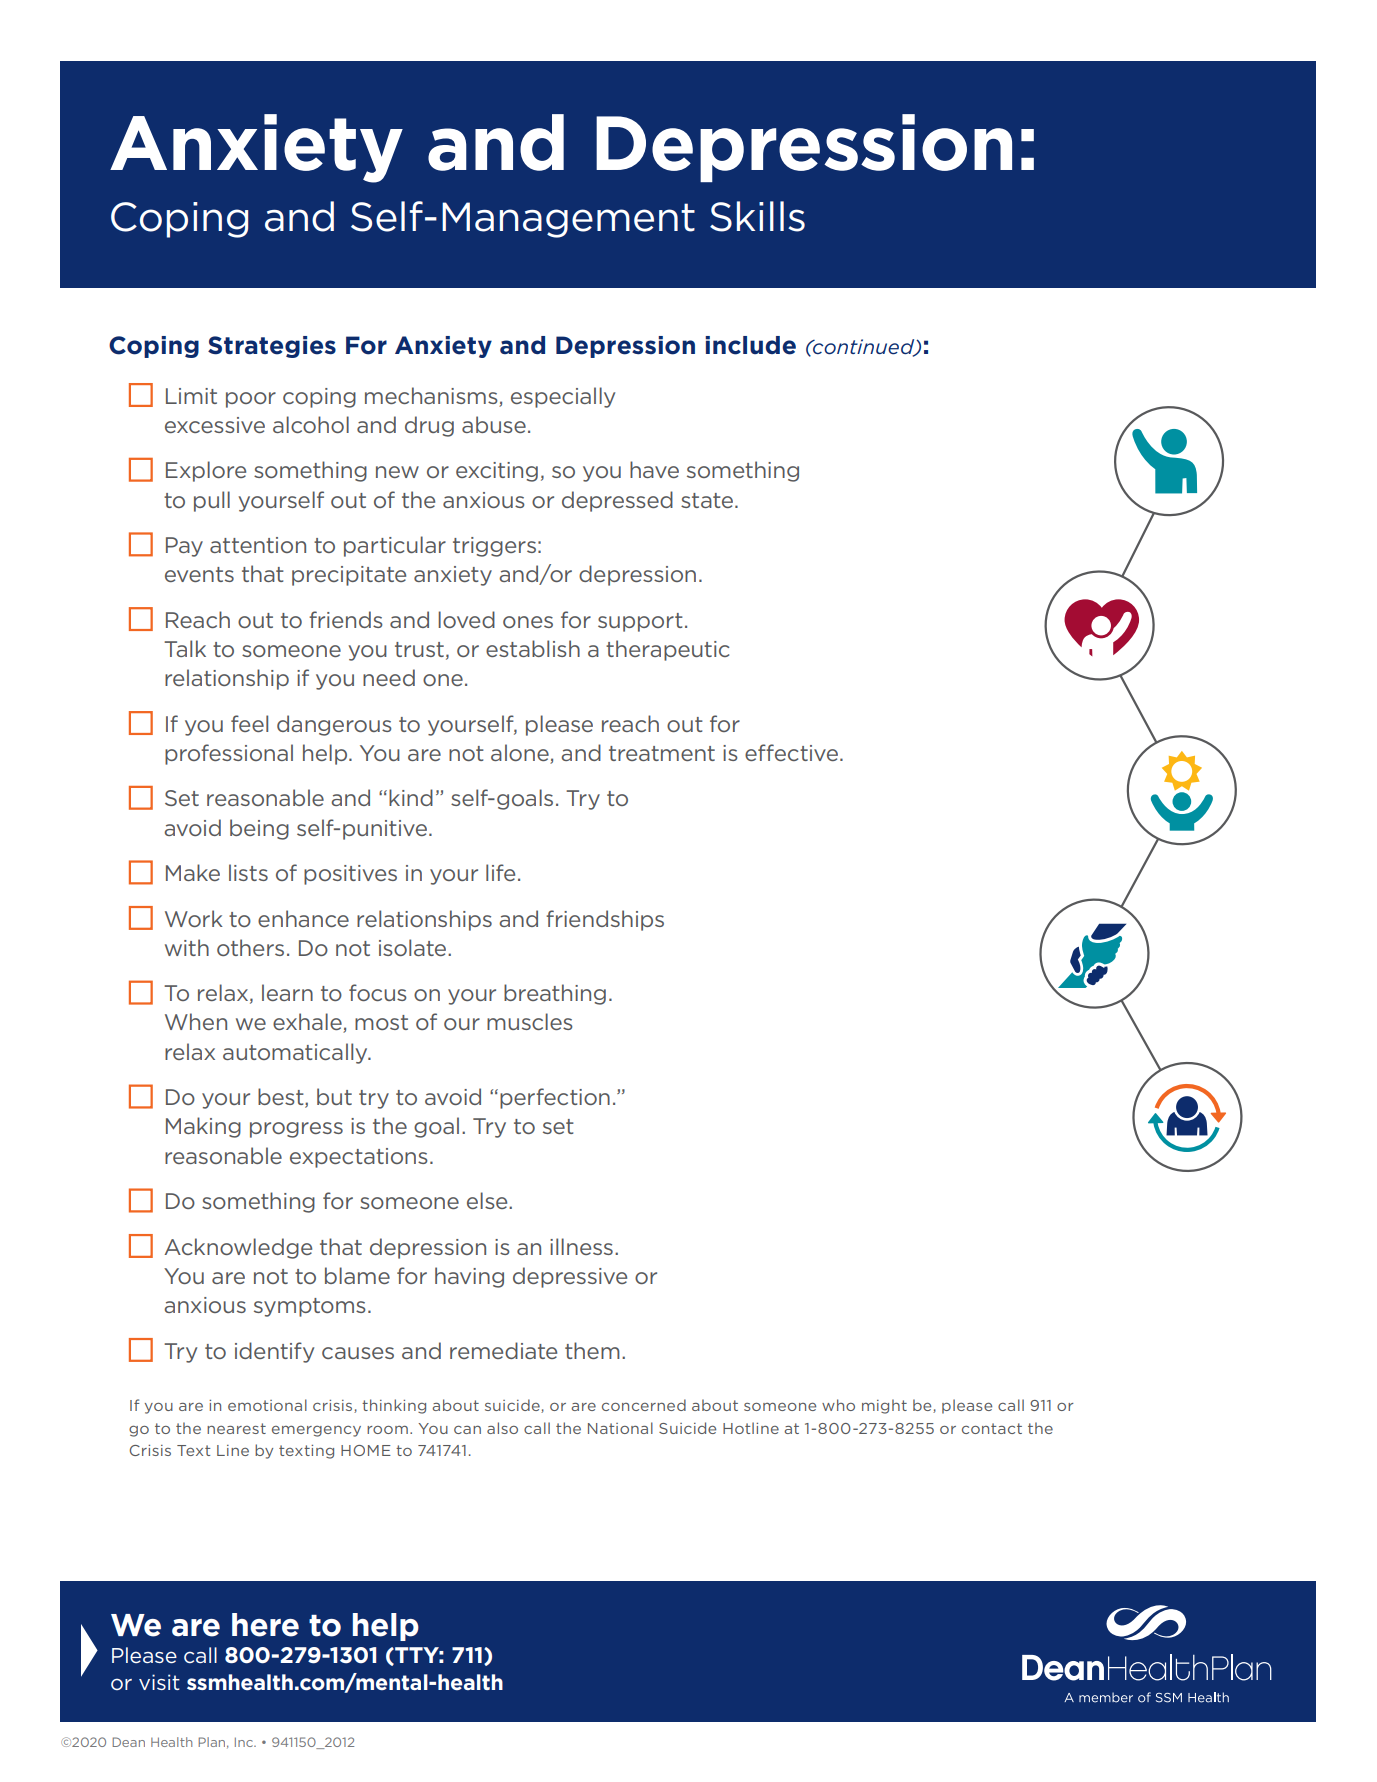 This screenshot has height=1782, width=1377. I want to click on Skills, so click(757, 216).
